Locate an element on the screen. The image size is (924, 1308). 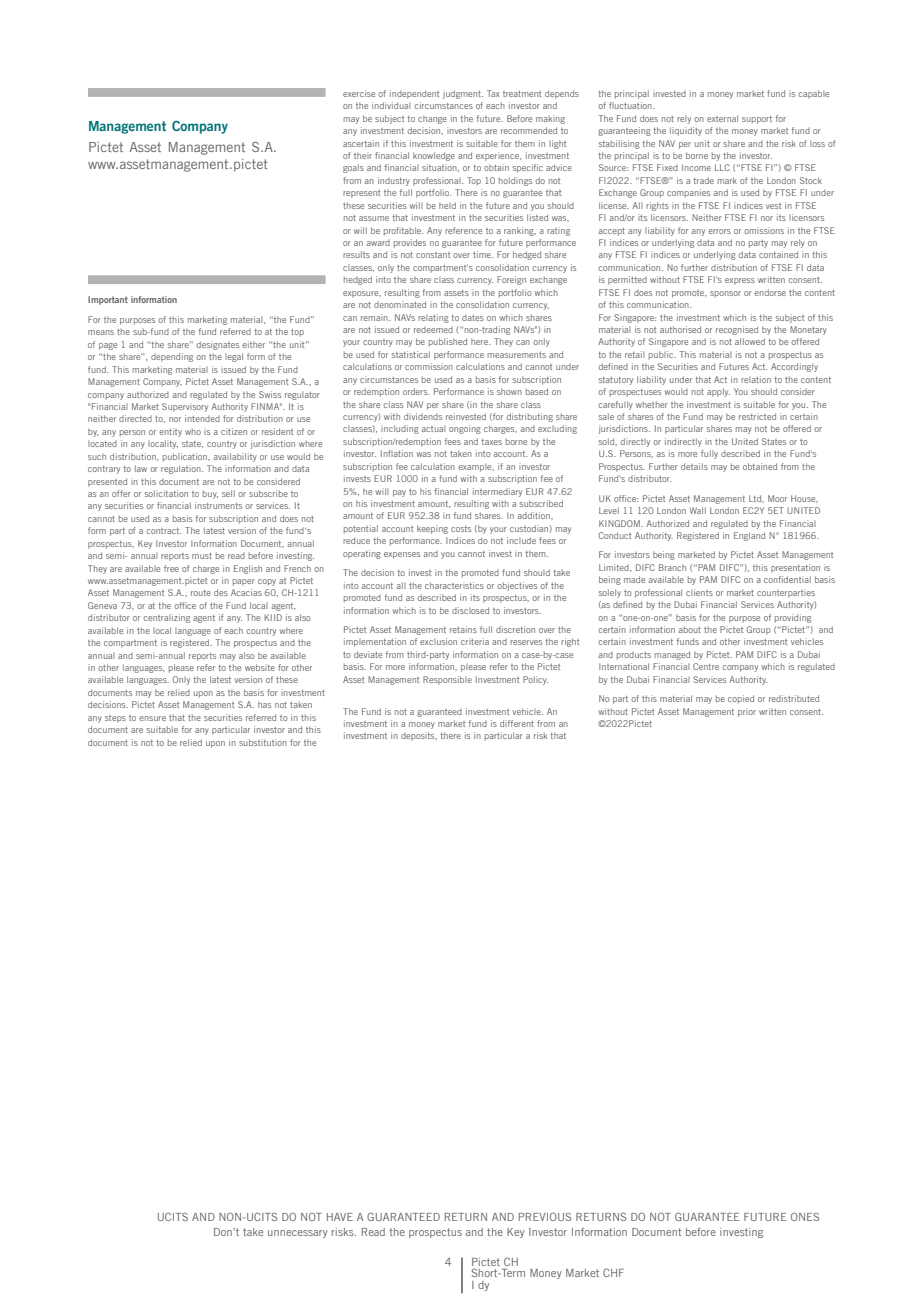
external is located at coordinates (722, 118).
